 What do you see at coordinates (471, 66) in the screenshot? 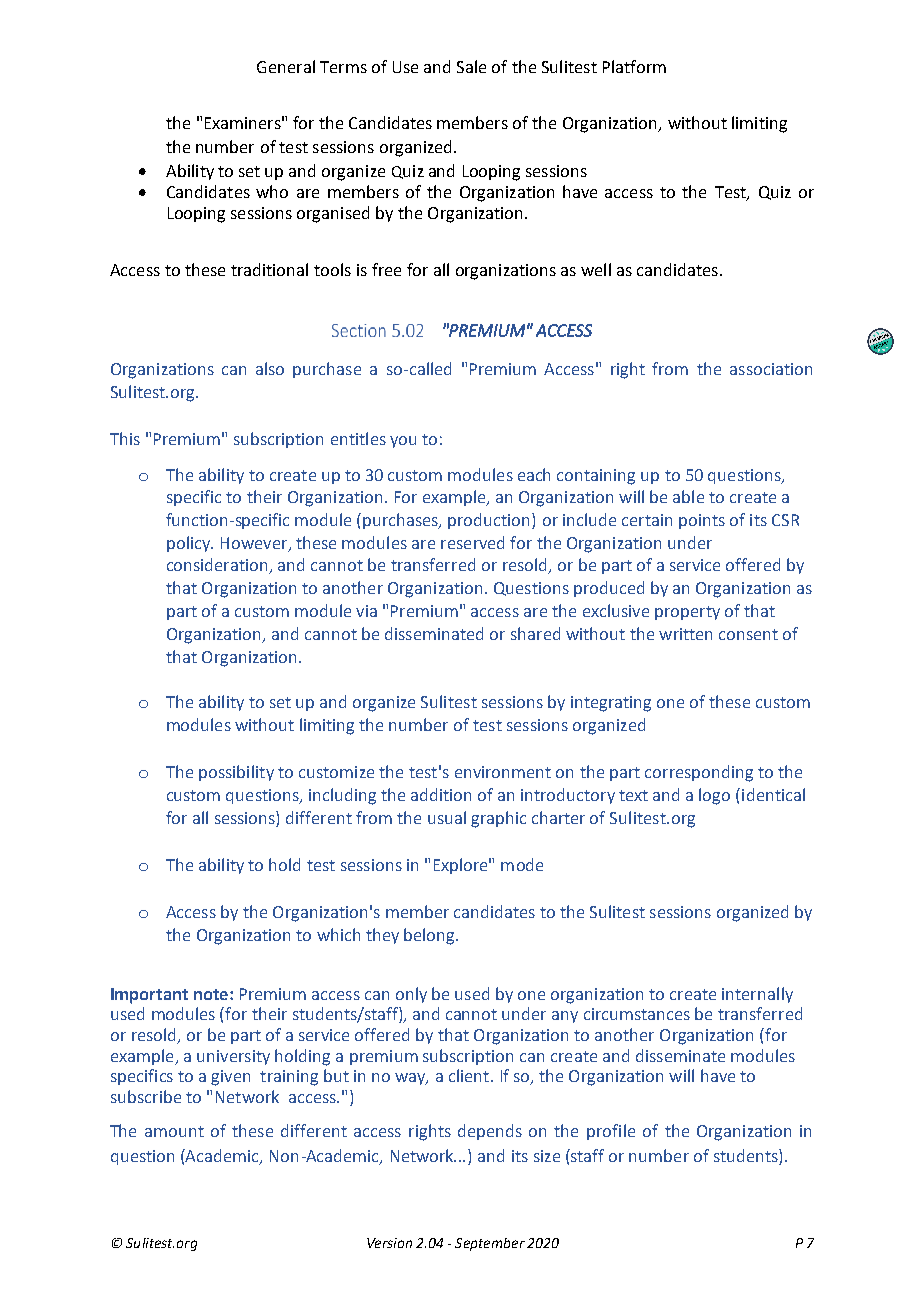
I see `Sale` at bounding box center [471, 66].
